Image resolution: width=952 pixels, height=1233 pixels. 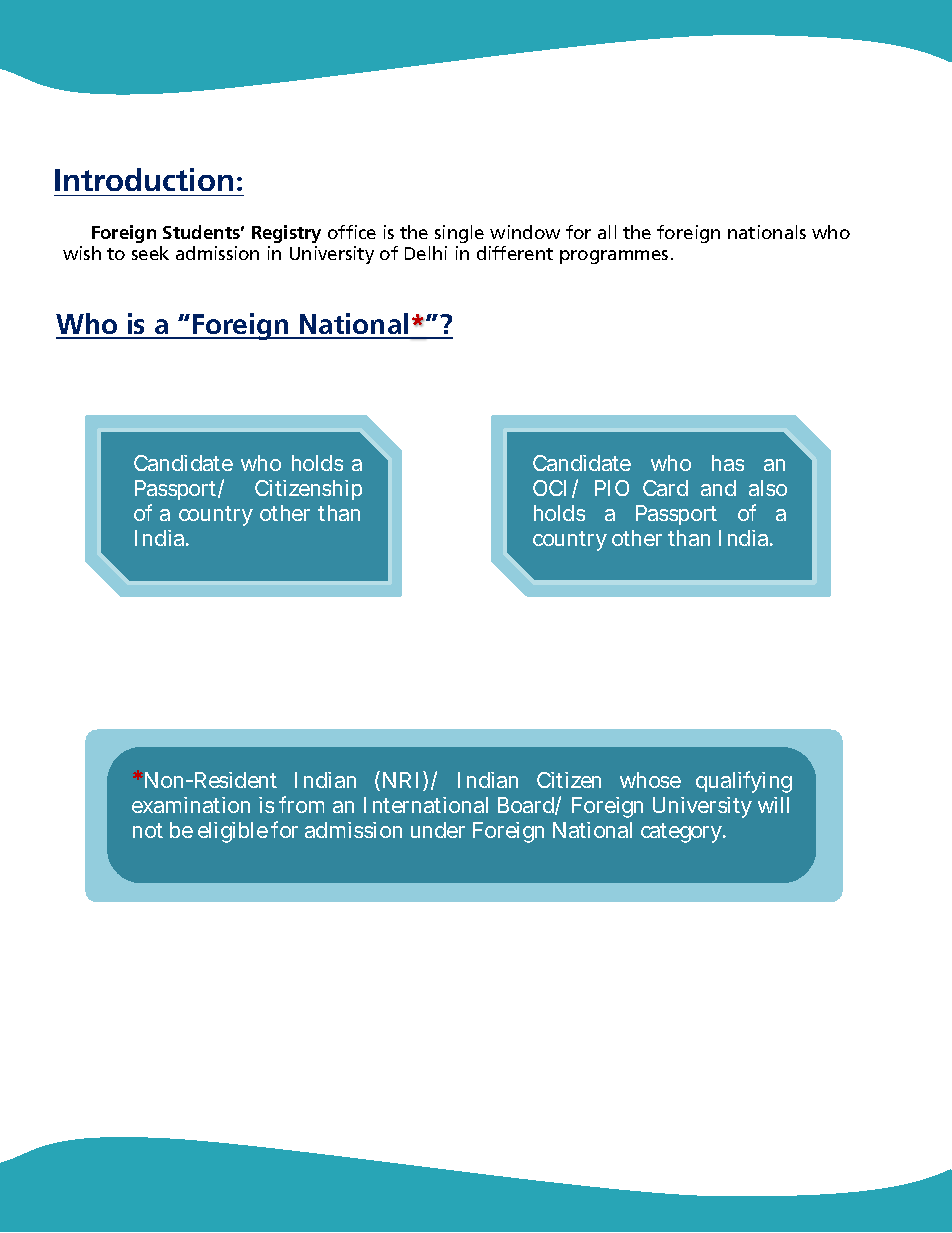 I want to click on Introduction, so click(x=144, y=179).
